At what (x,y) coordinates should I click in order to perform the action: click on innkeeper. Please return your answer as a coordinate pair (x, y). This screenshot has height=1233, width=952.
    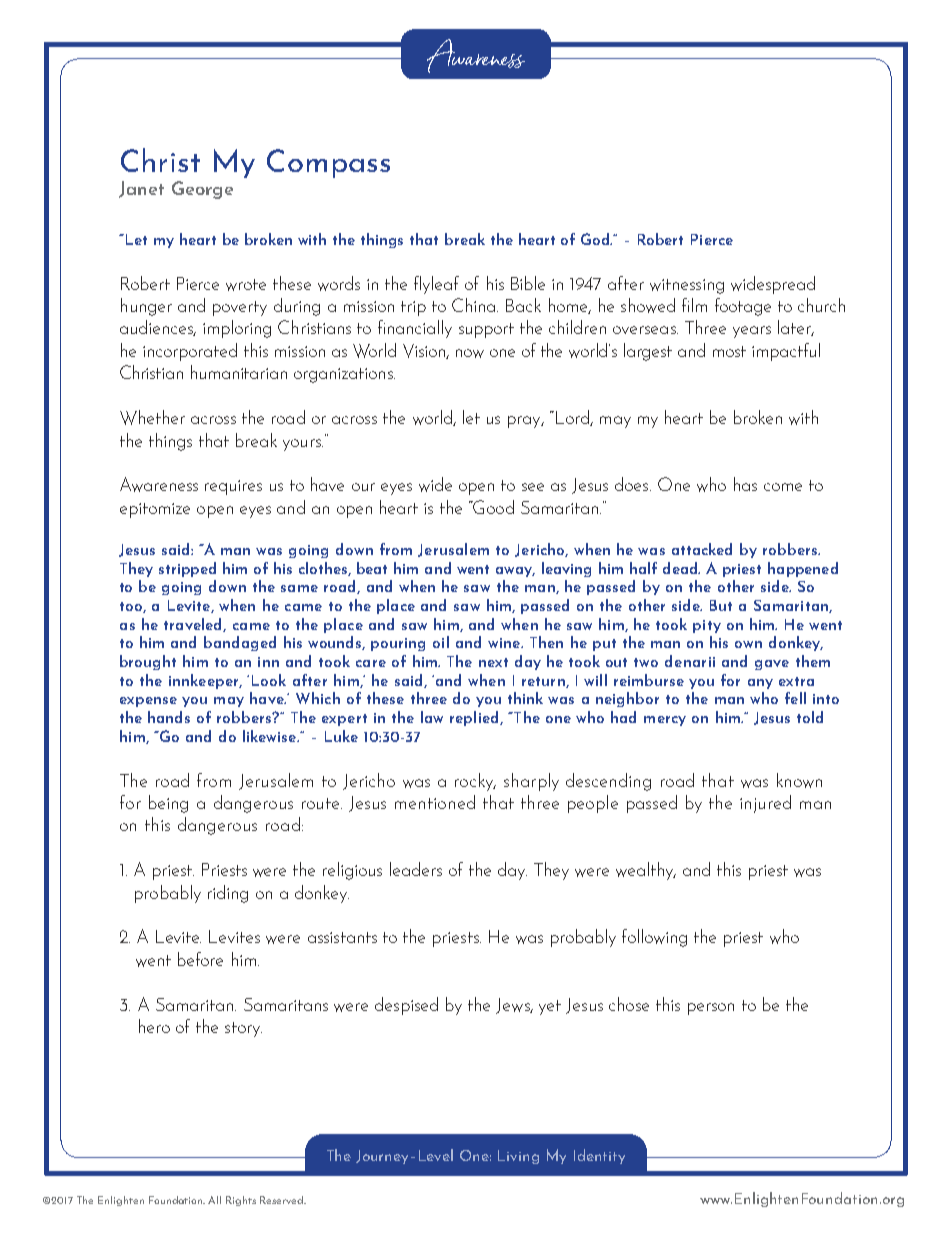
    Looking at the image, I should click on (205, 681).
